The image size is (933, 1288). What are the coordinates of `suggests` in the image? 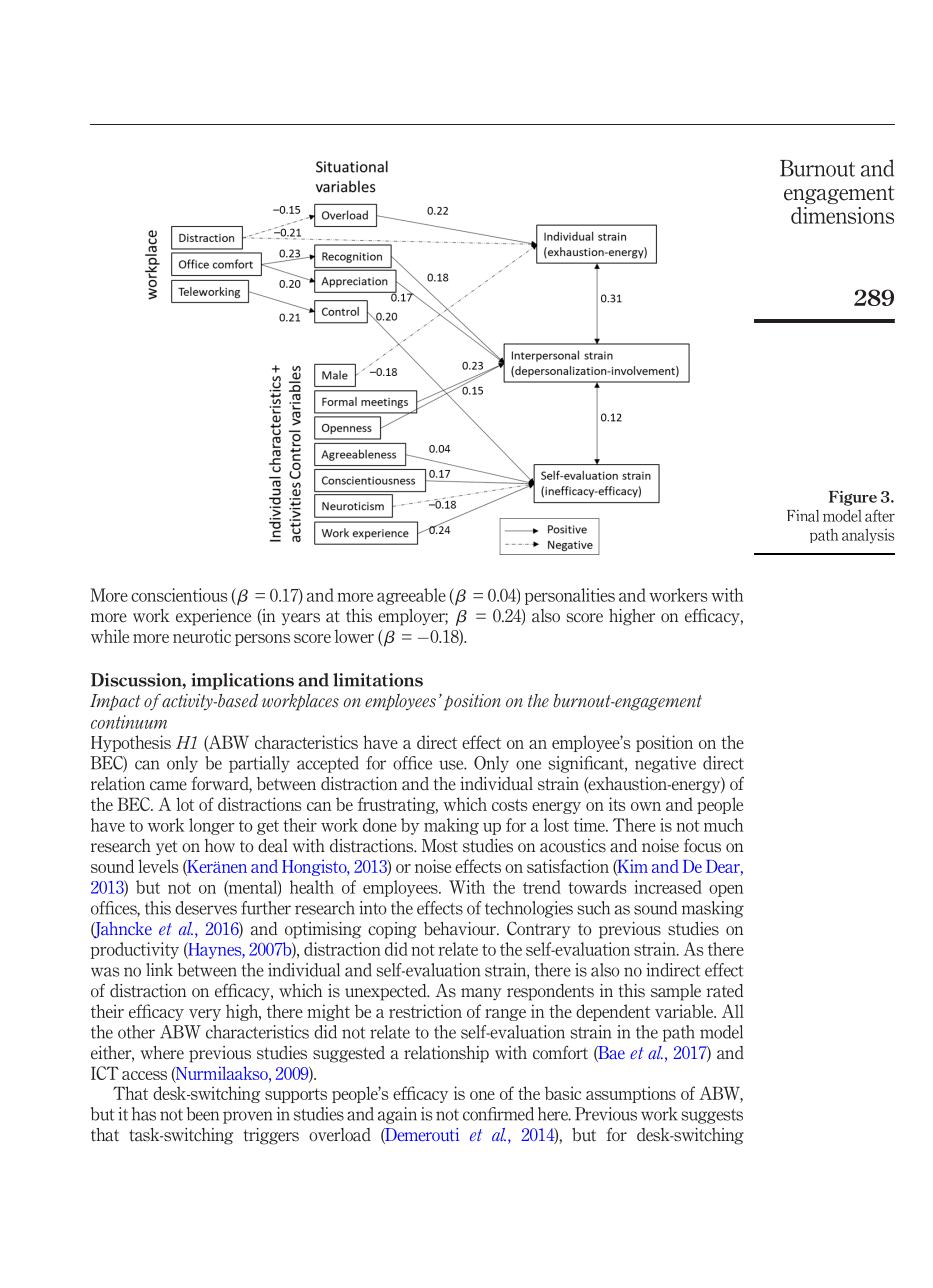 It's located at (712, 1116).
